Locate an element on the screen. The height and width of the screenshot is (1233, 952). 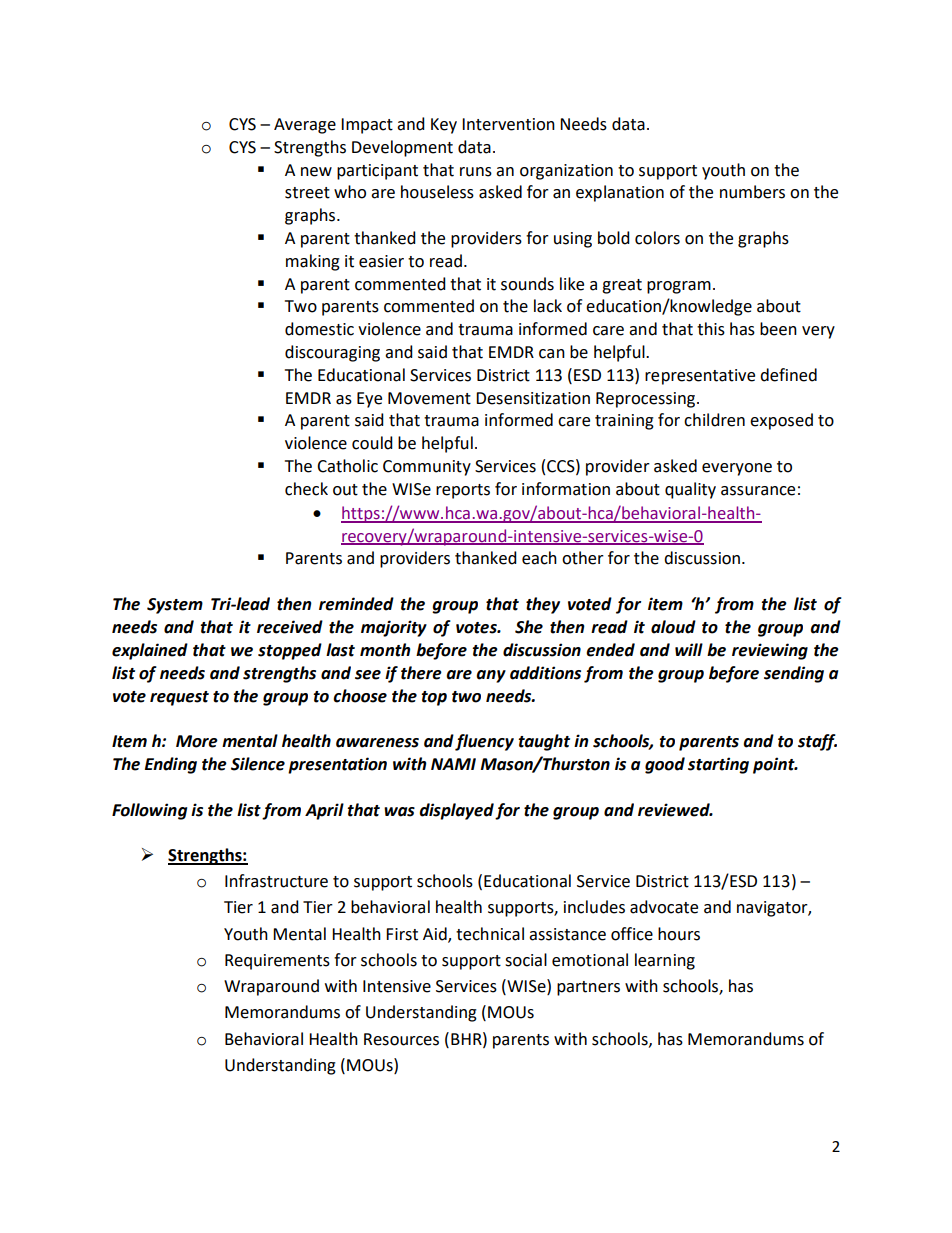
children is located at coordinates (714, 420).
